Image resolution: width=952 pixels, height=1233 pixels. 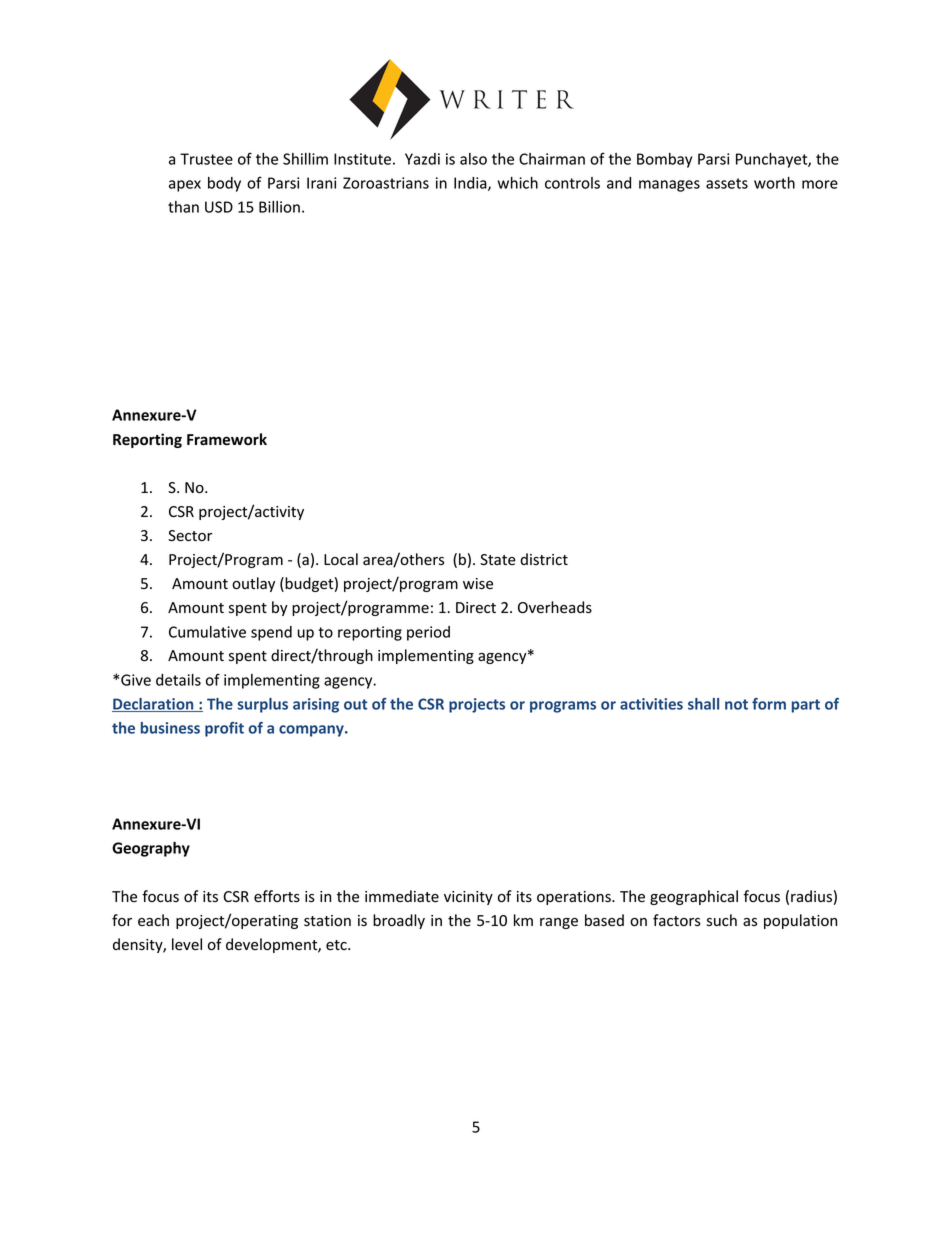 What do you see at coordinates (224, 184) in the page?
I see `body` at bounding box center [224, 184].
